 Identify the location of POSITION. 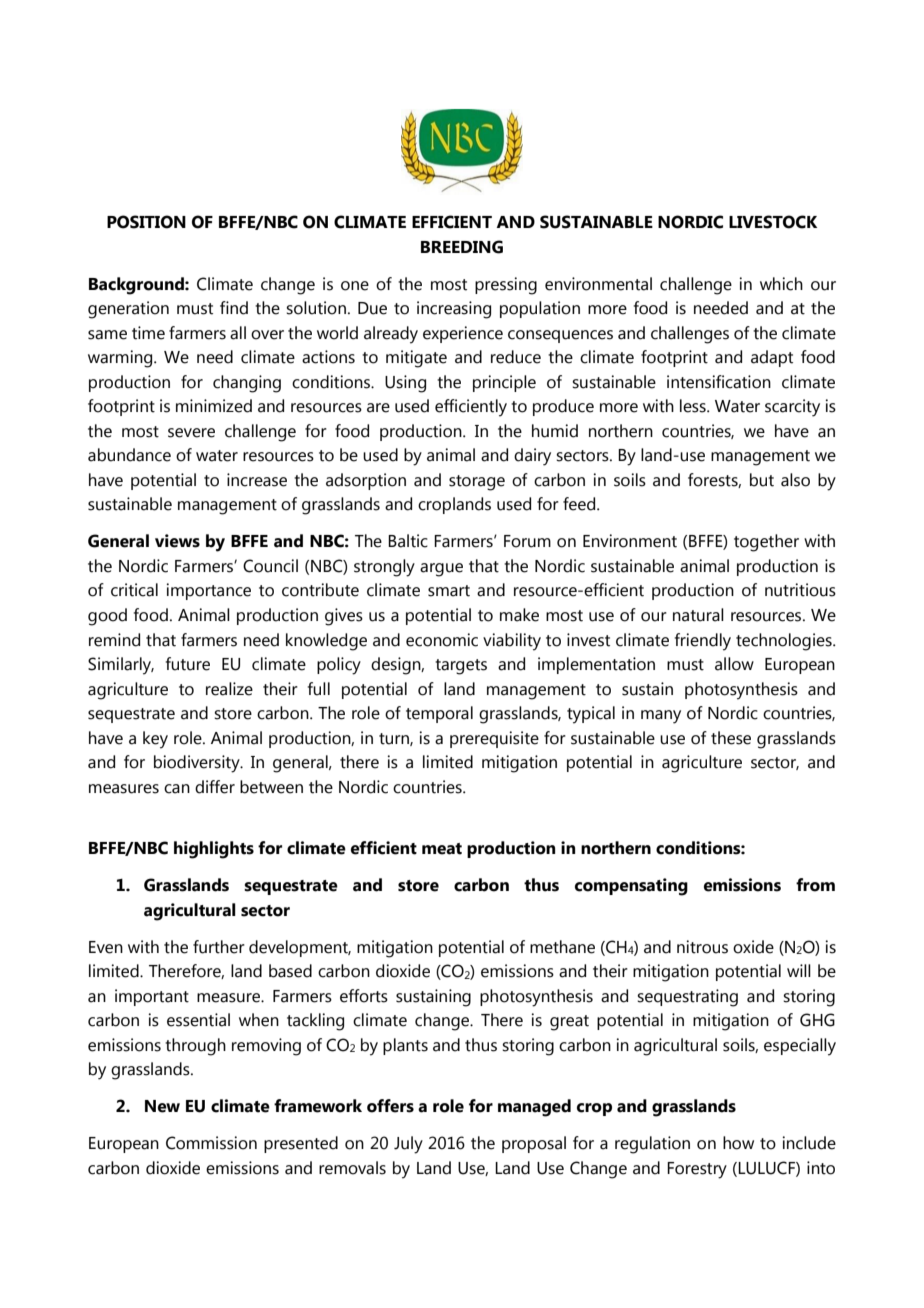
(146, 222).
